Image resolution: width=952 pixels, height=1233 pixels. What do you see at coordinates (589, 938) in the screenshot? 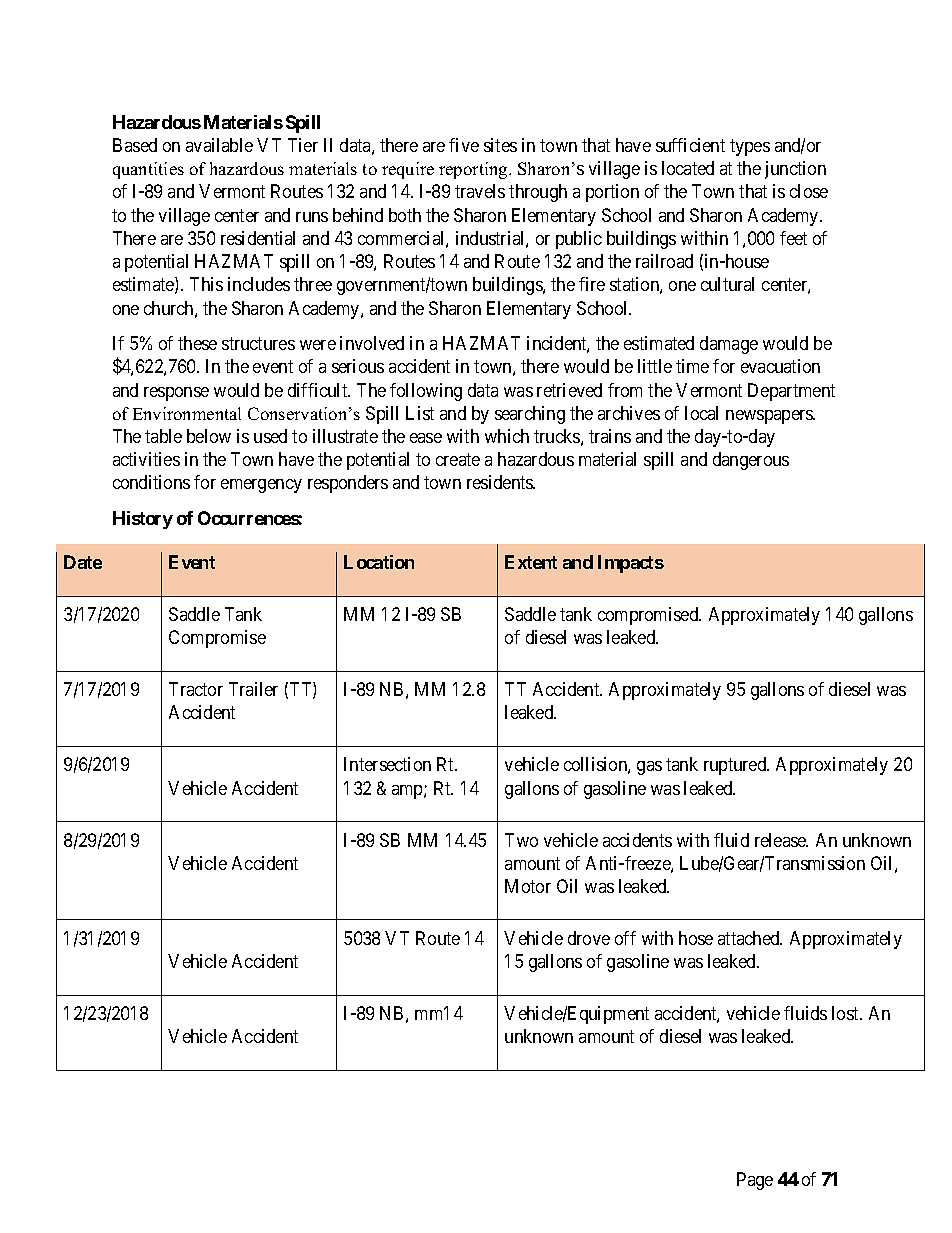
I see `drove` at bounding box center [589, 938].
